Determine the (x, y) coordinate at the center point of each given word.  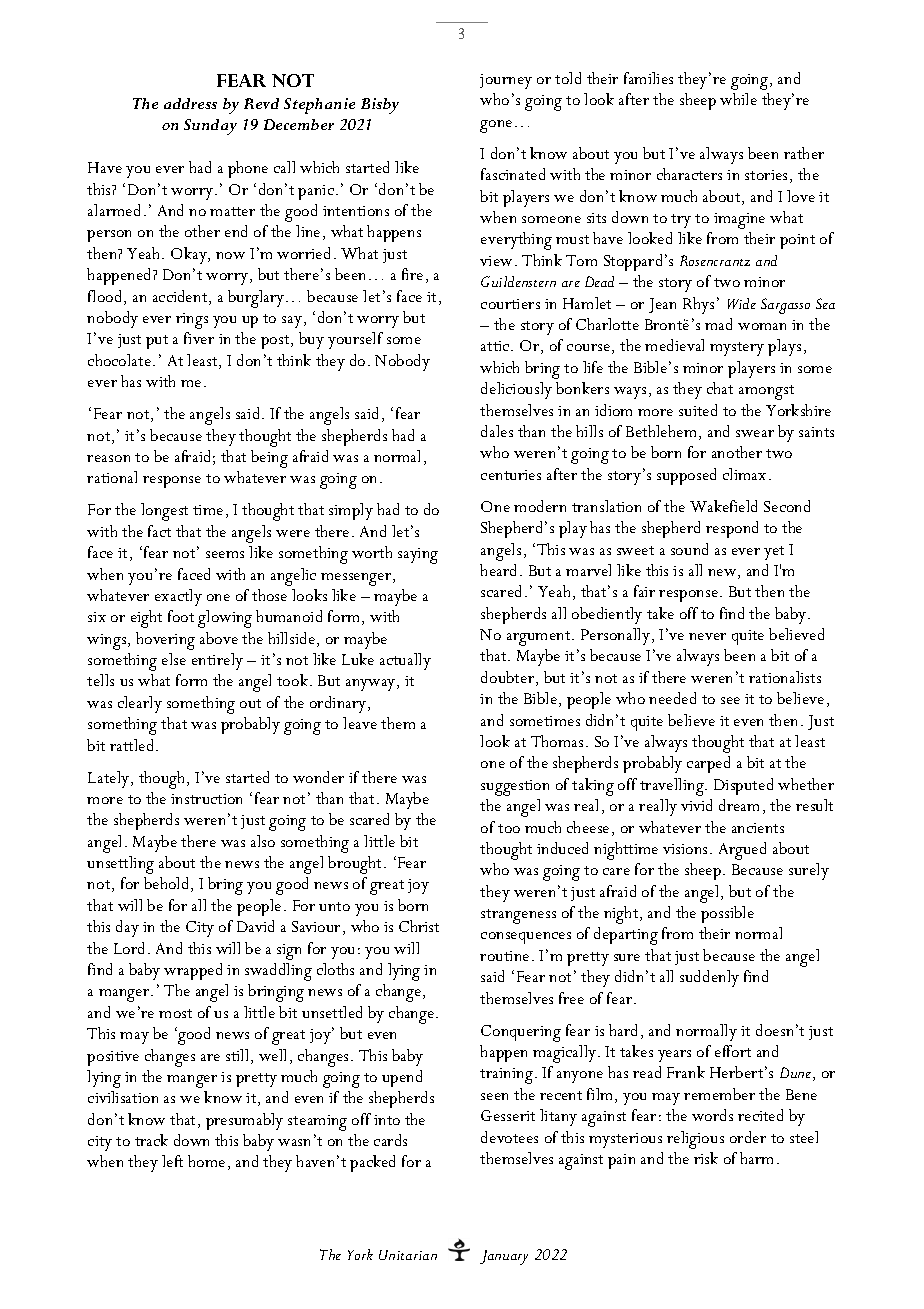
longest (164, 512)
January (504, 1257)
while (738, 99)
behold (168, 884)
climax (744, 474)
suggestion (515, 788)
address (190, 103)
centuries (511, 475)
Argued (742, 851)
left (172, 1161)
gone (496, 126)
